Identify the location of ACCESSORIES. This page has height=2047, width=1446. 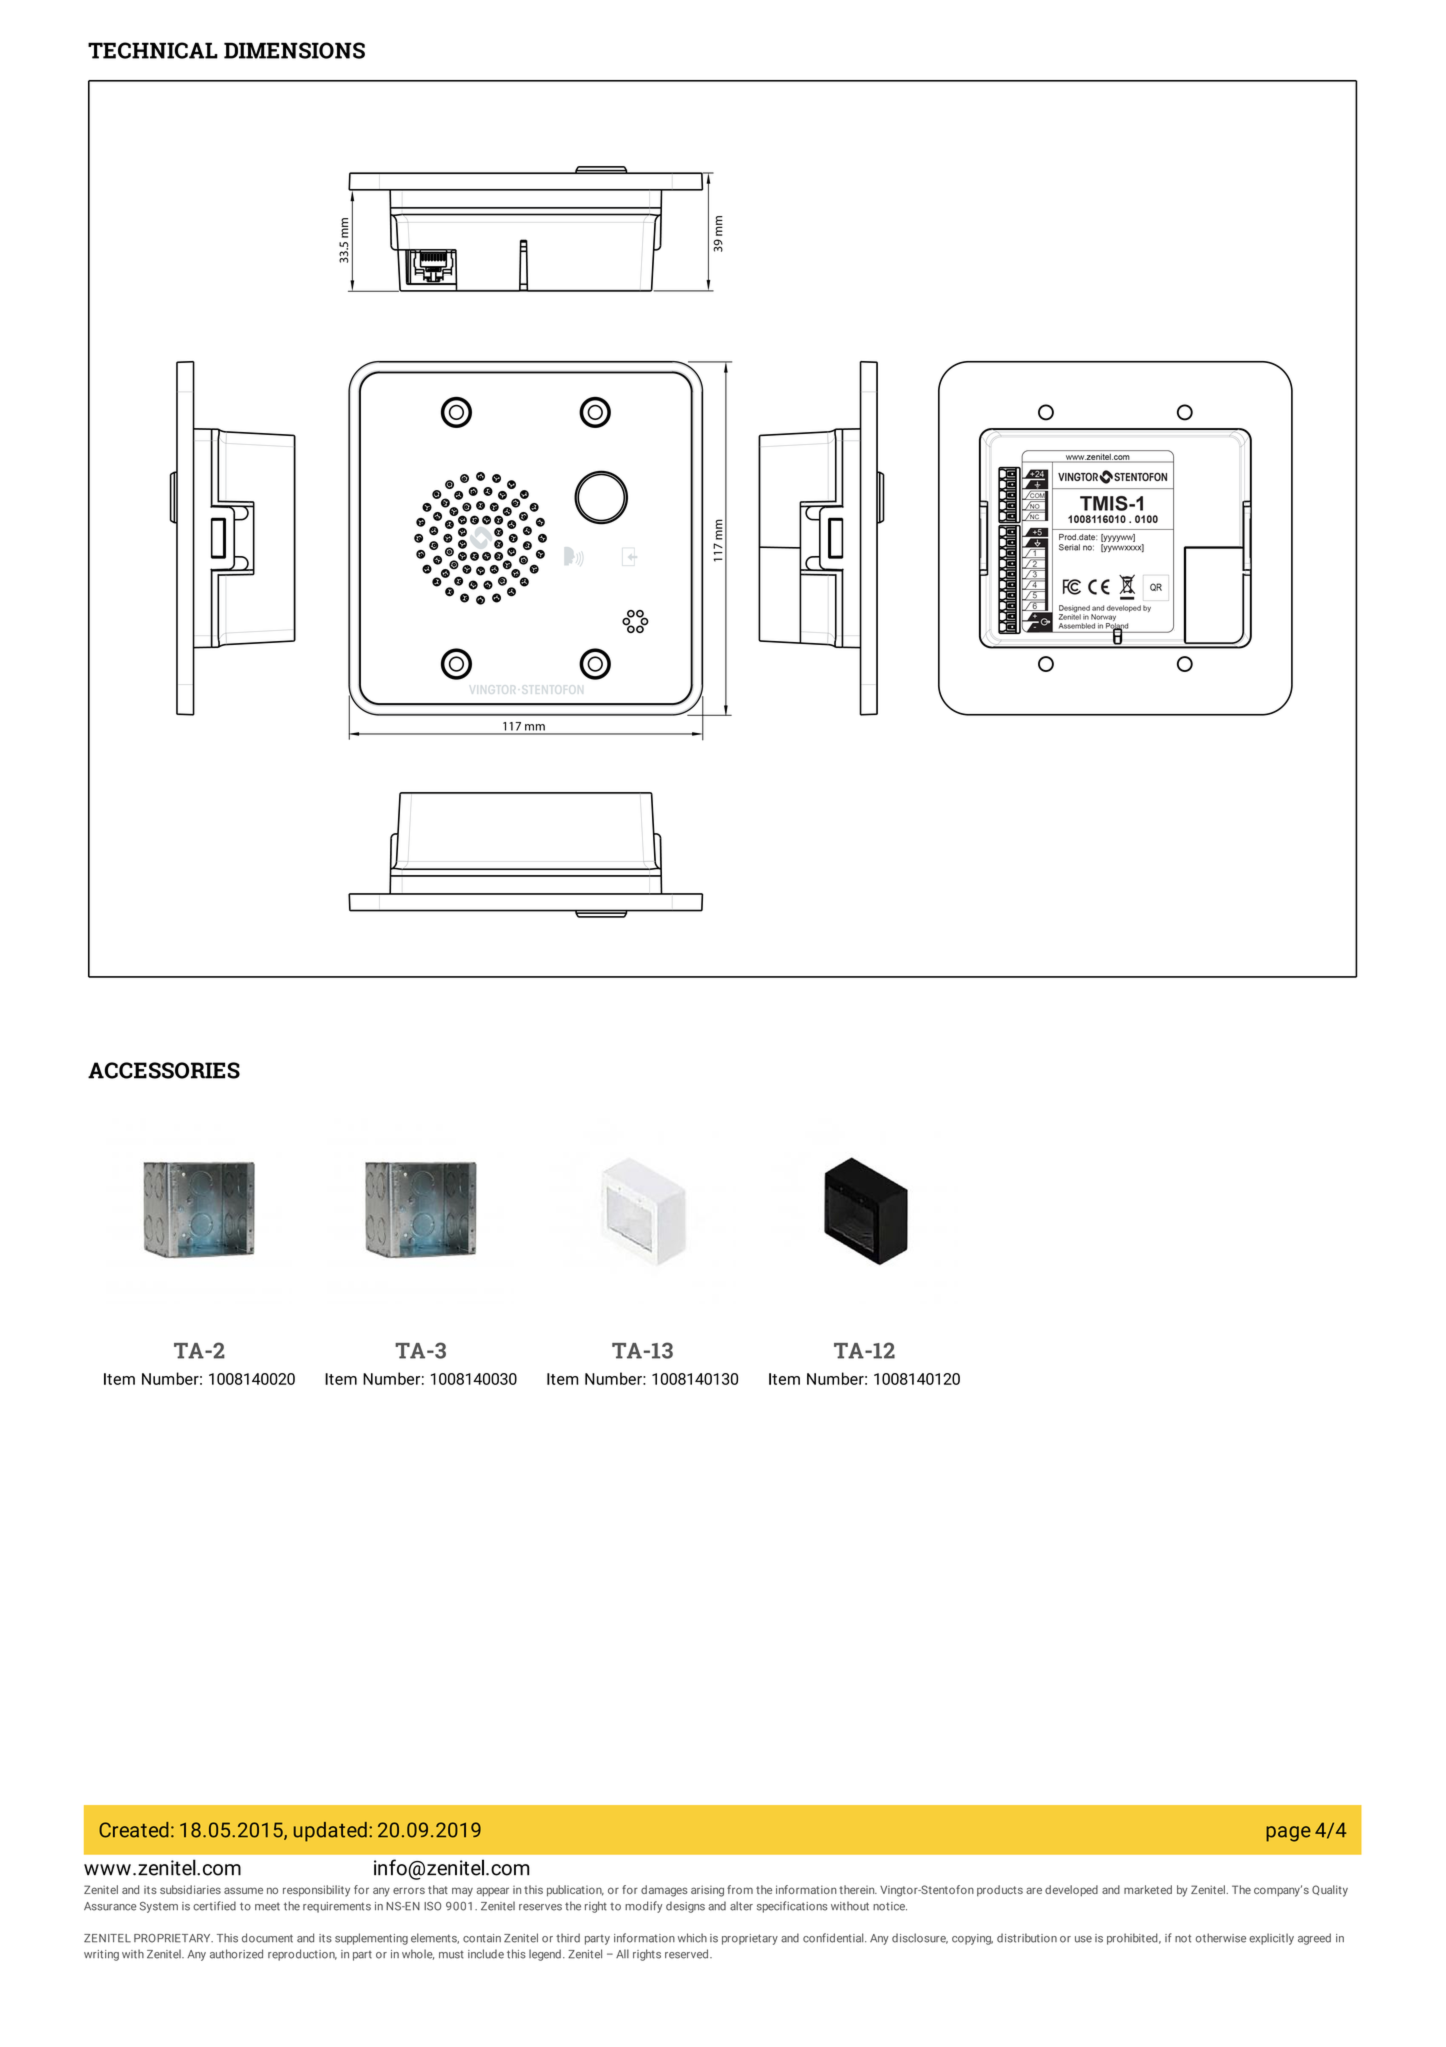
(164, 1070).
